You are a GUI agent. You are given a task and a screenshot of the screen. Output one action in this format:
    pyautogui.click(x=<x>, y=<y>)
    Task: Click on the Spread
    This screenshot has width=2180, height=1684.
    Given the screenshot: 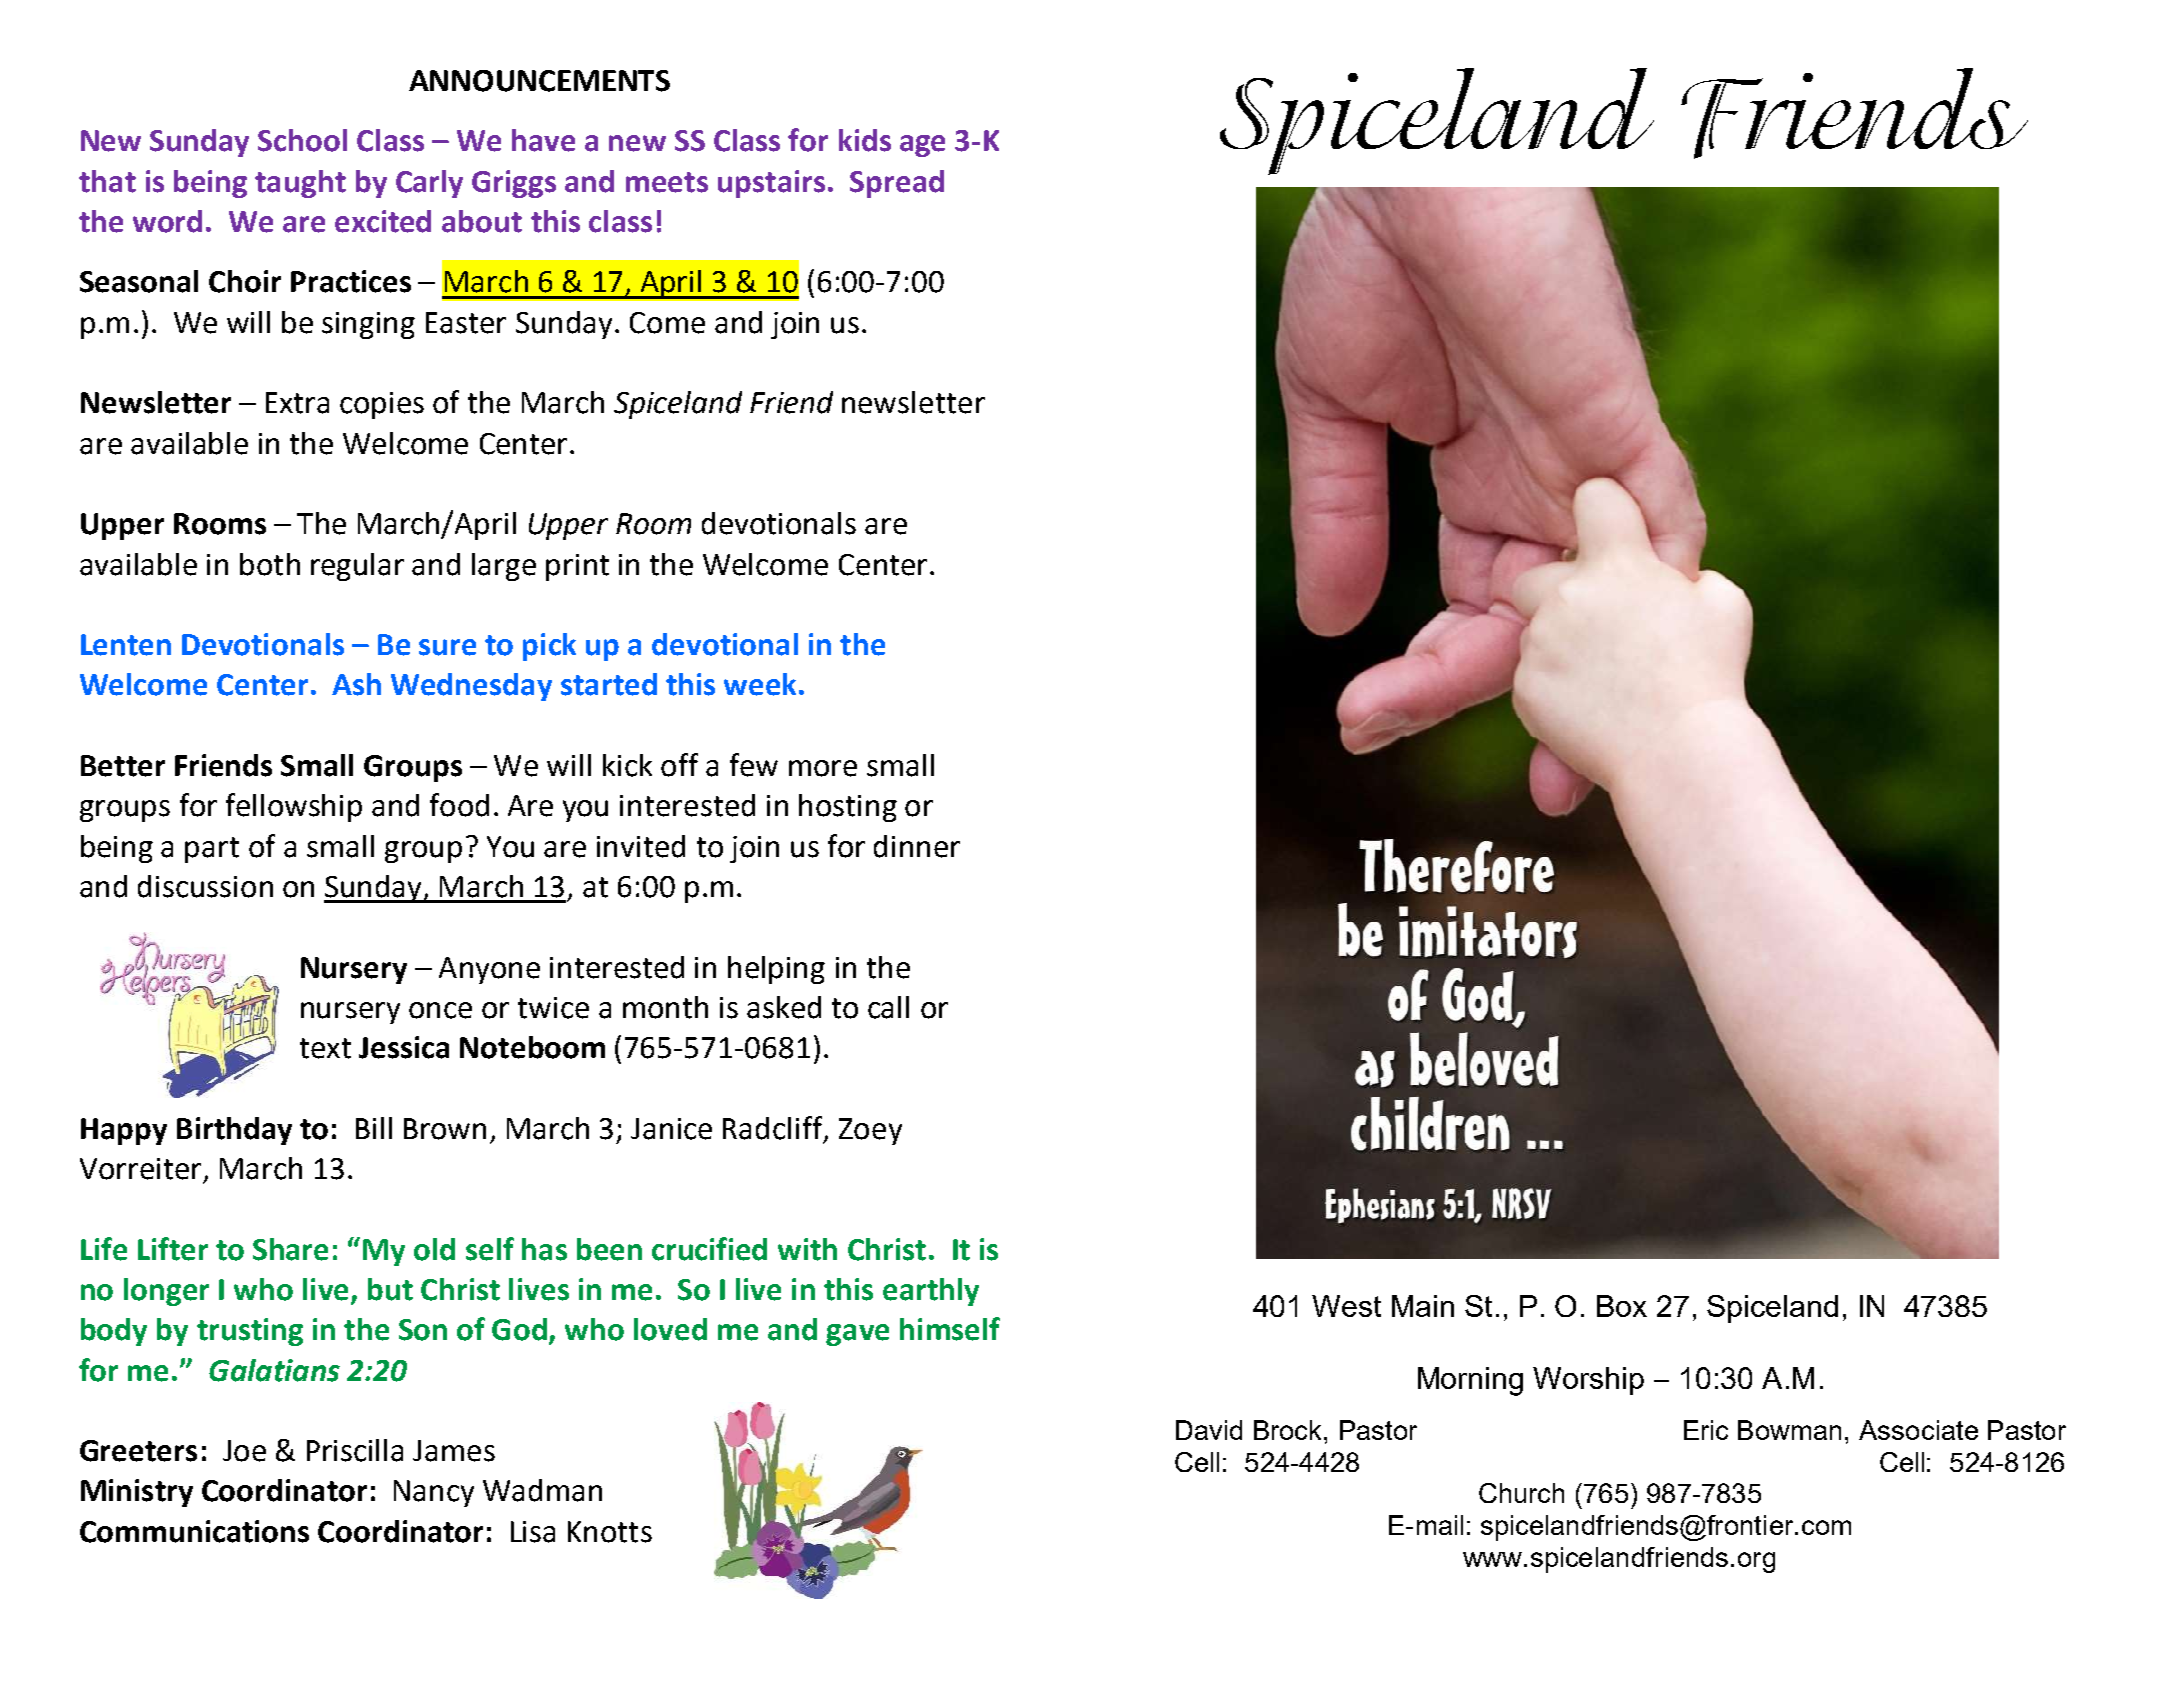 What is the action you would take?
    pyautogui.click(x=897, y=184)
